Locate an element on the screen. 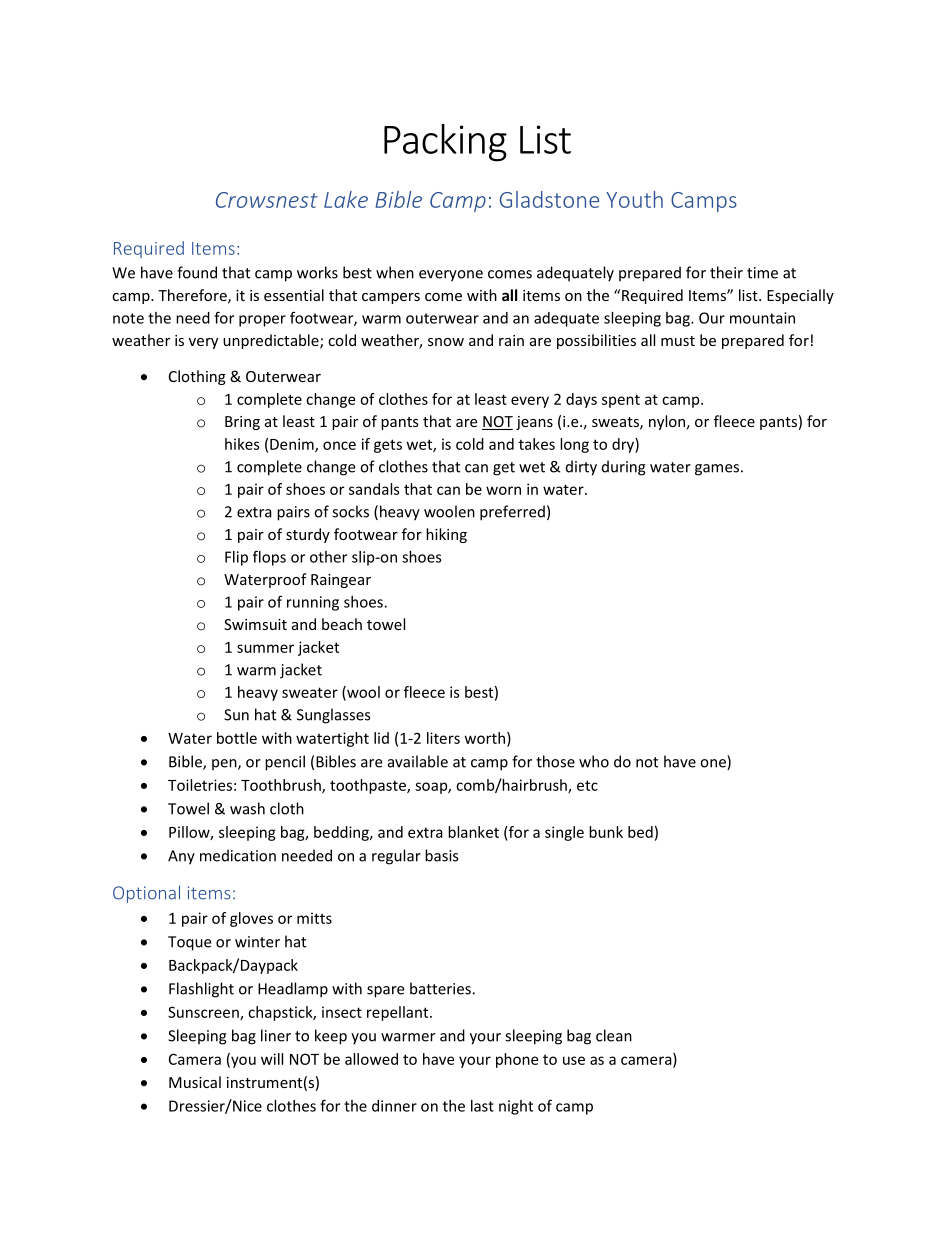 The height and width of the screenshot is (1233, 952). unpredictable is located at coordinates (272, 341).
